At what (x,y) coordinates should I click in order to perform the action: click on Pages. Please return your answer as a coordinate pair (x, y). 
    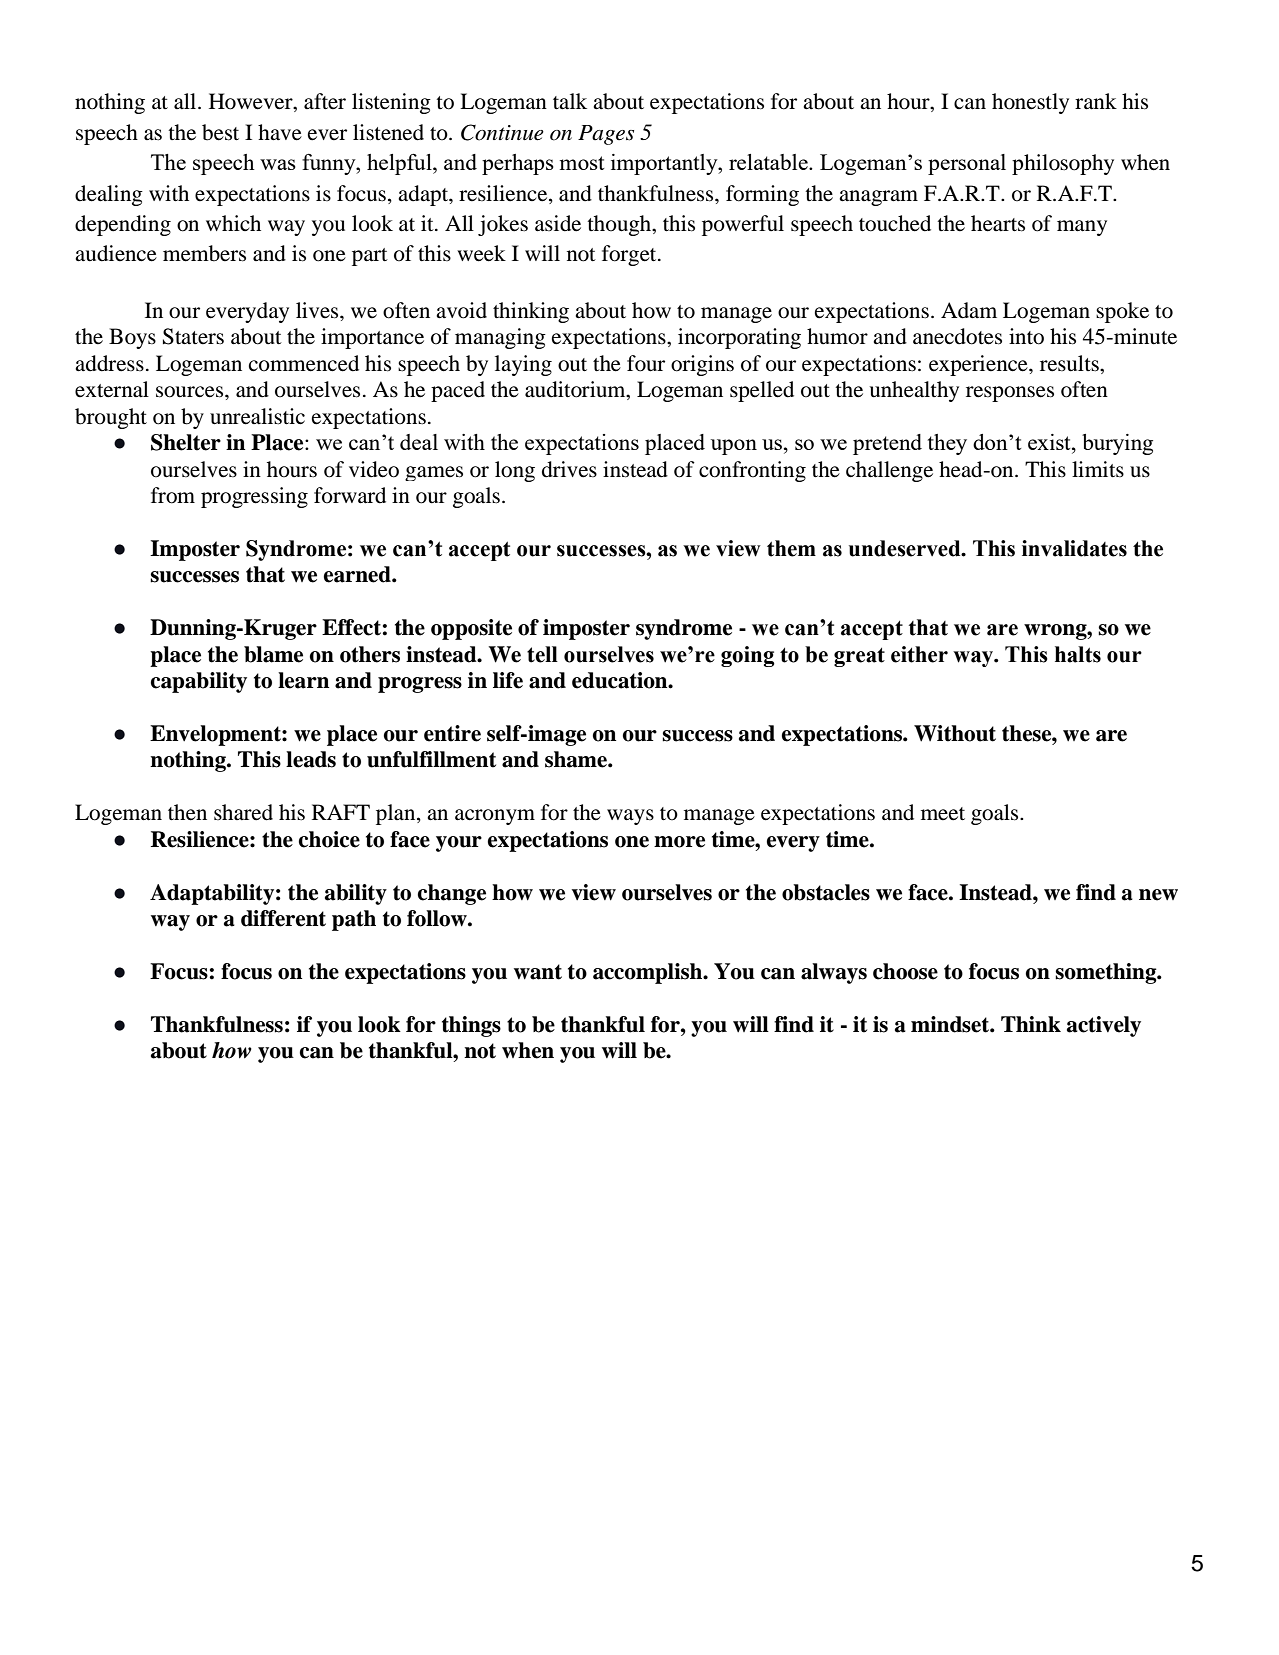
    Looking at the image, I should click on (606, 135).
